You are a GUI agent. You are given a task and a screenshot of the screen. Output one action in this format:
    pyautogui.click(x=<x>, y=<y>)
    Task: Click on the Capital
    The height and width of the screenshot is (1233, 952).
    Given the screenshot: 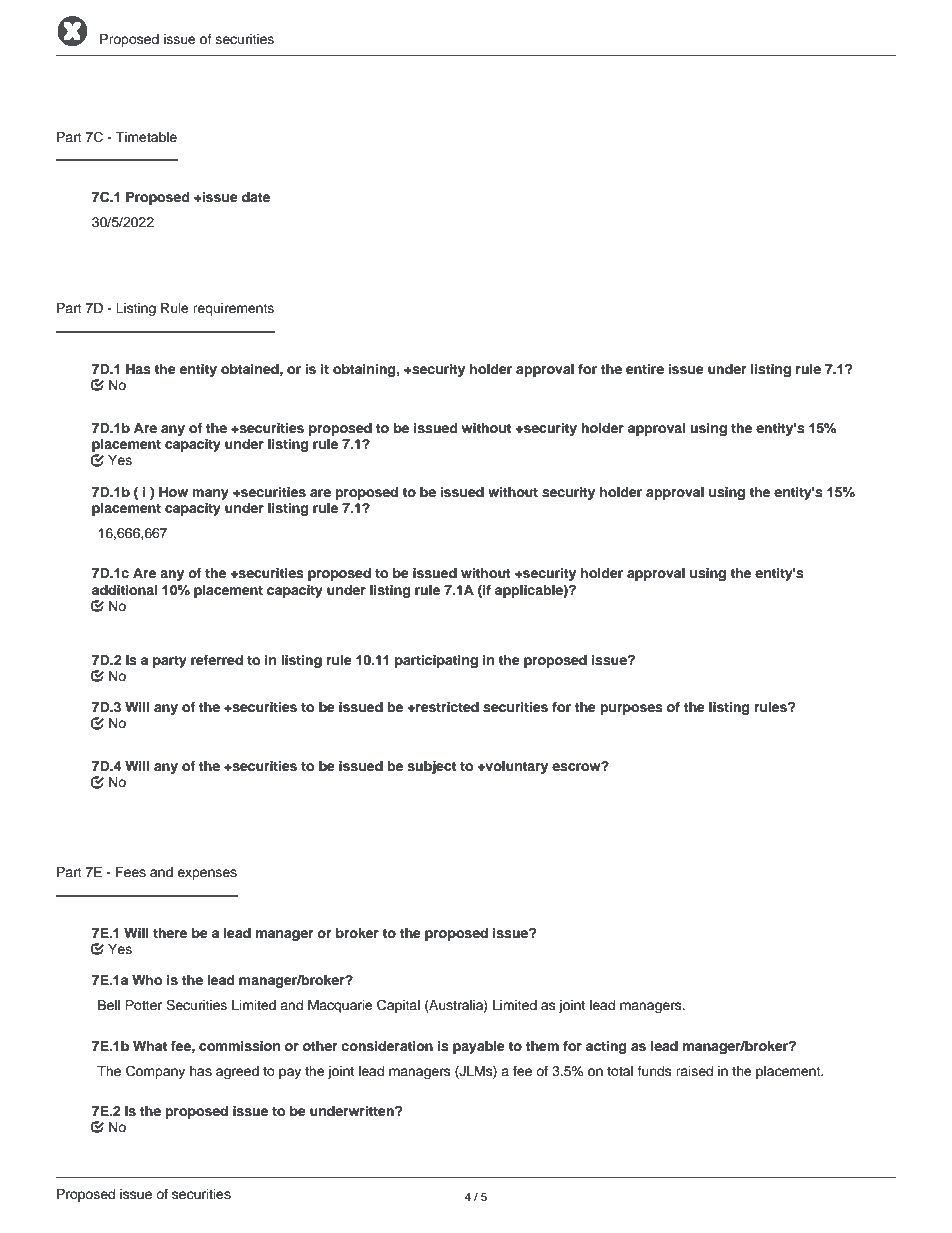 What is the action you would take?
    pyautogui.click(x=398, y=1006)
